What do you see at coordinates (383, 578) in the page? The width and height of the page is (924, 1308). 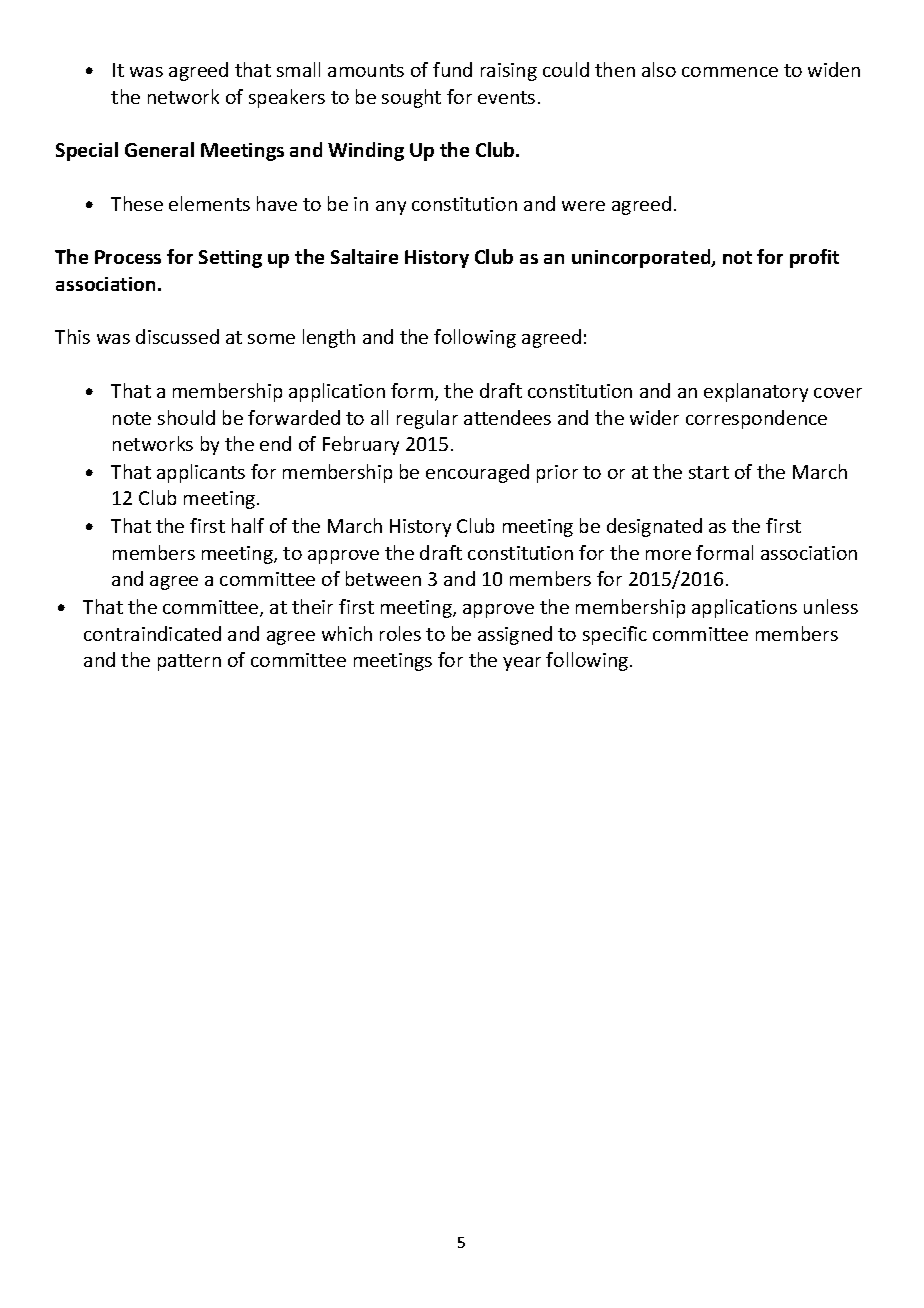 I see `between` at bounding box center [383, 578].
